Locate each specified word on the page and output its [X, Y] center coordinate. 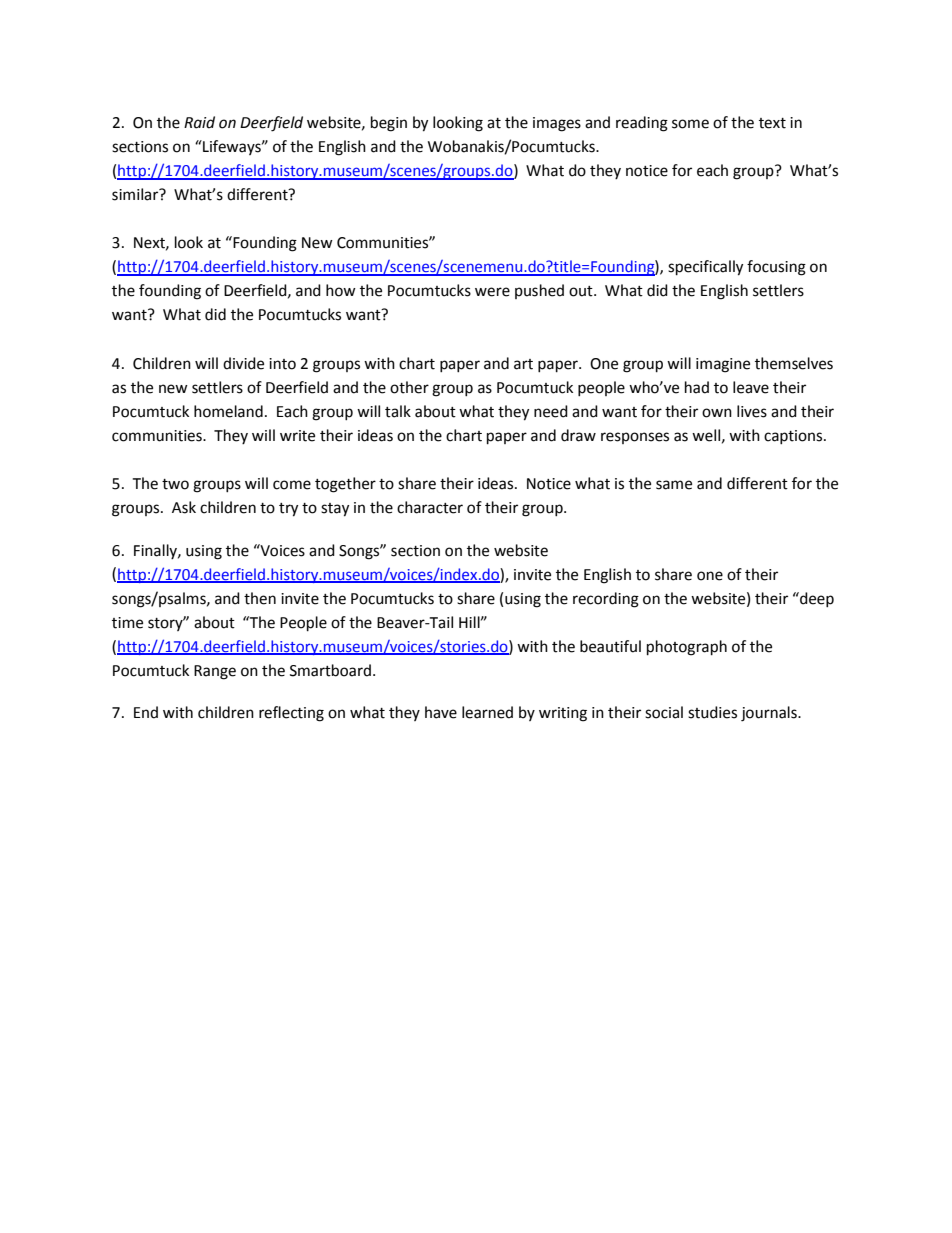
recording [606, 600]
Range [215, 672]
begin [389, 124]
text [772, 123]
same [674, 485]
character [430, 507]
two [175, 484]
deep [816, 599]
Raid [199, 122]
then [260, 598]
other [409, 387]
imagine [723, 365]
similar [136, 194]
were [492, 292]
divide [243, 363]
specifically [705, 268]
